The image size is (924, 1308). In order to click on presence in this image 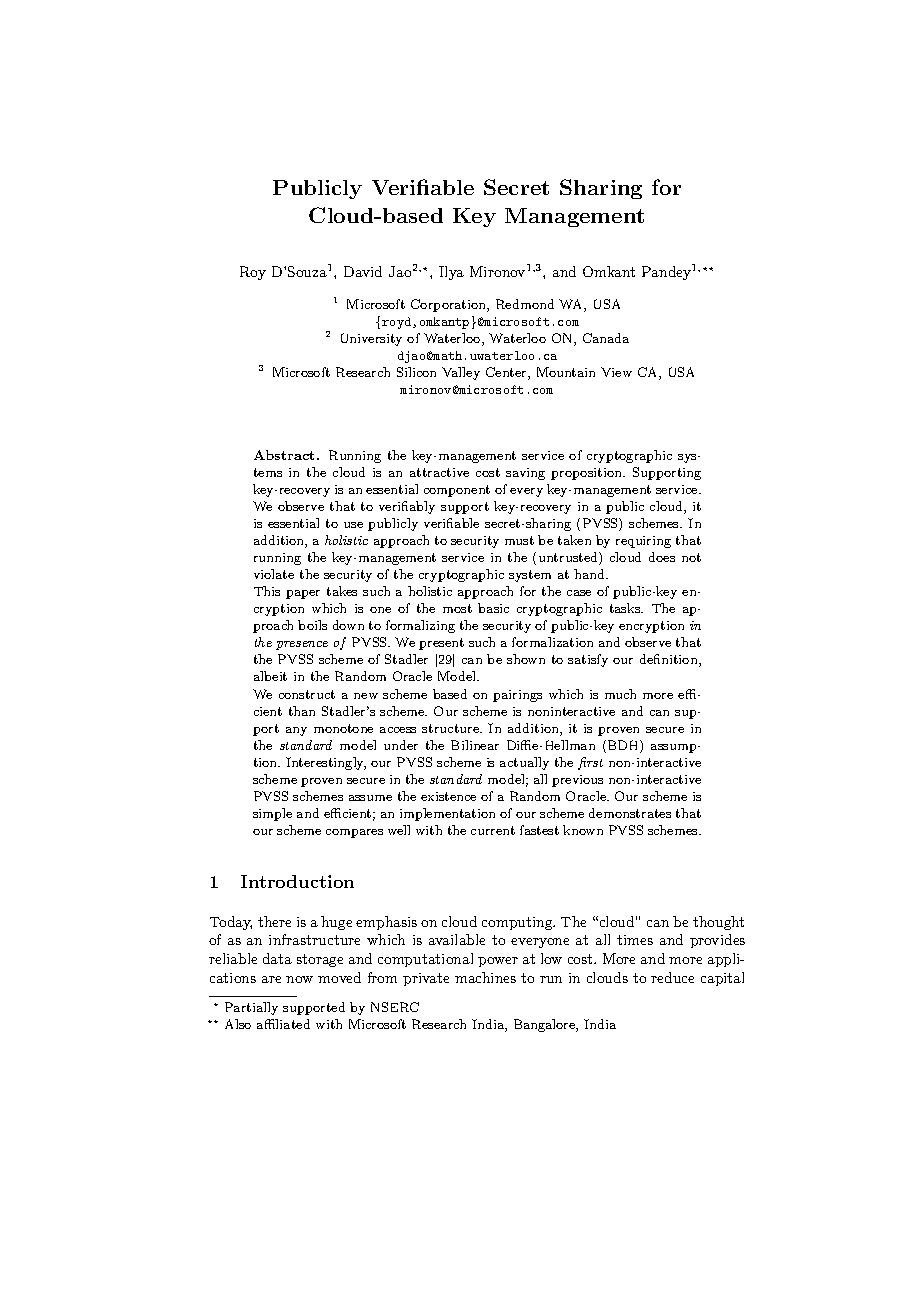, I will do `click(302, 645)`.
